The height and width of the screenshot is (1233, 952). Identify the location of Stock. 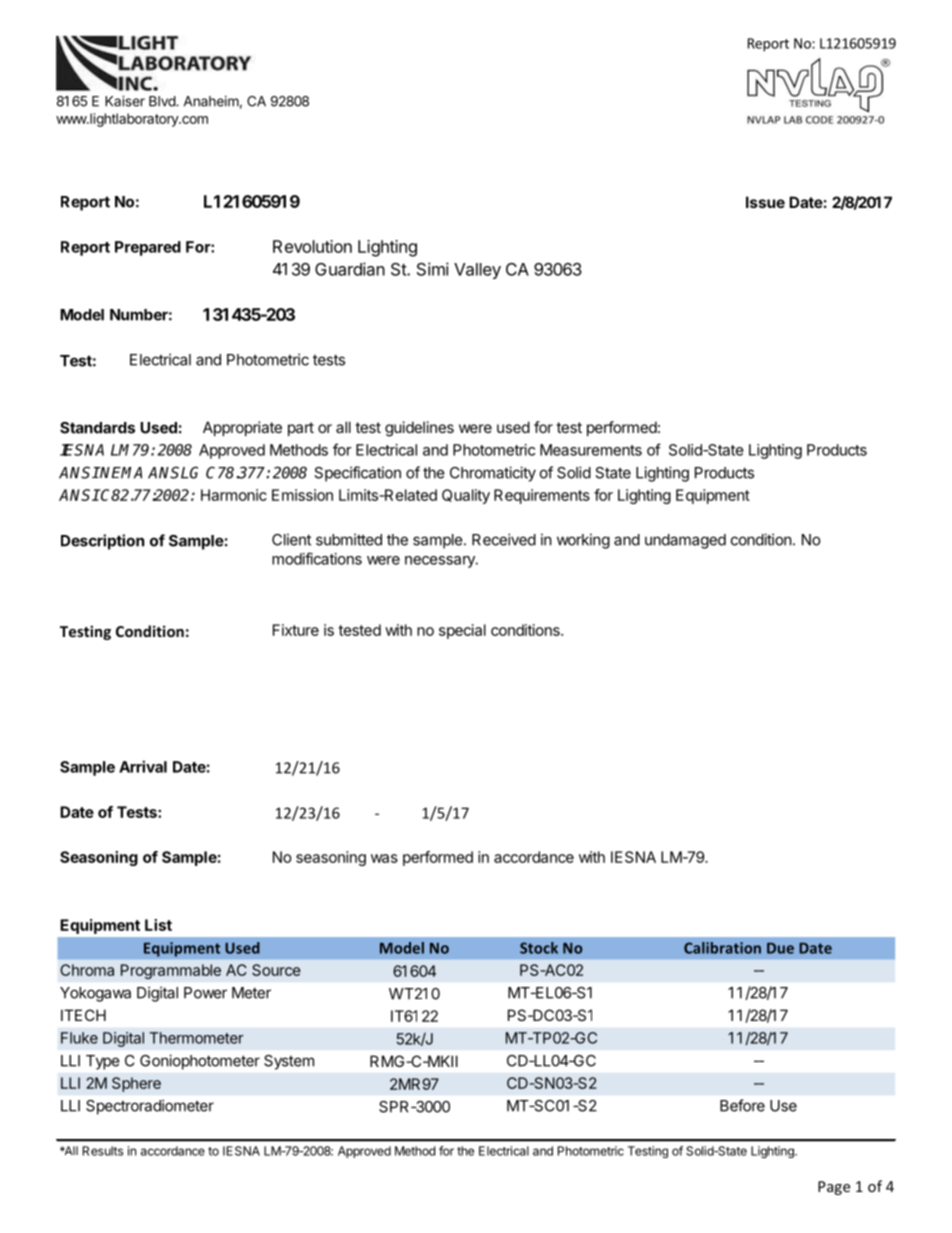
(539, 948).
